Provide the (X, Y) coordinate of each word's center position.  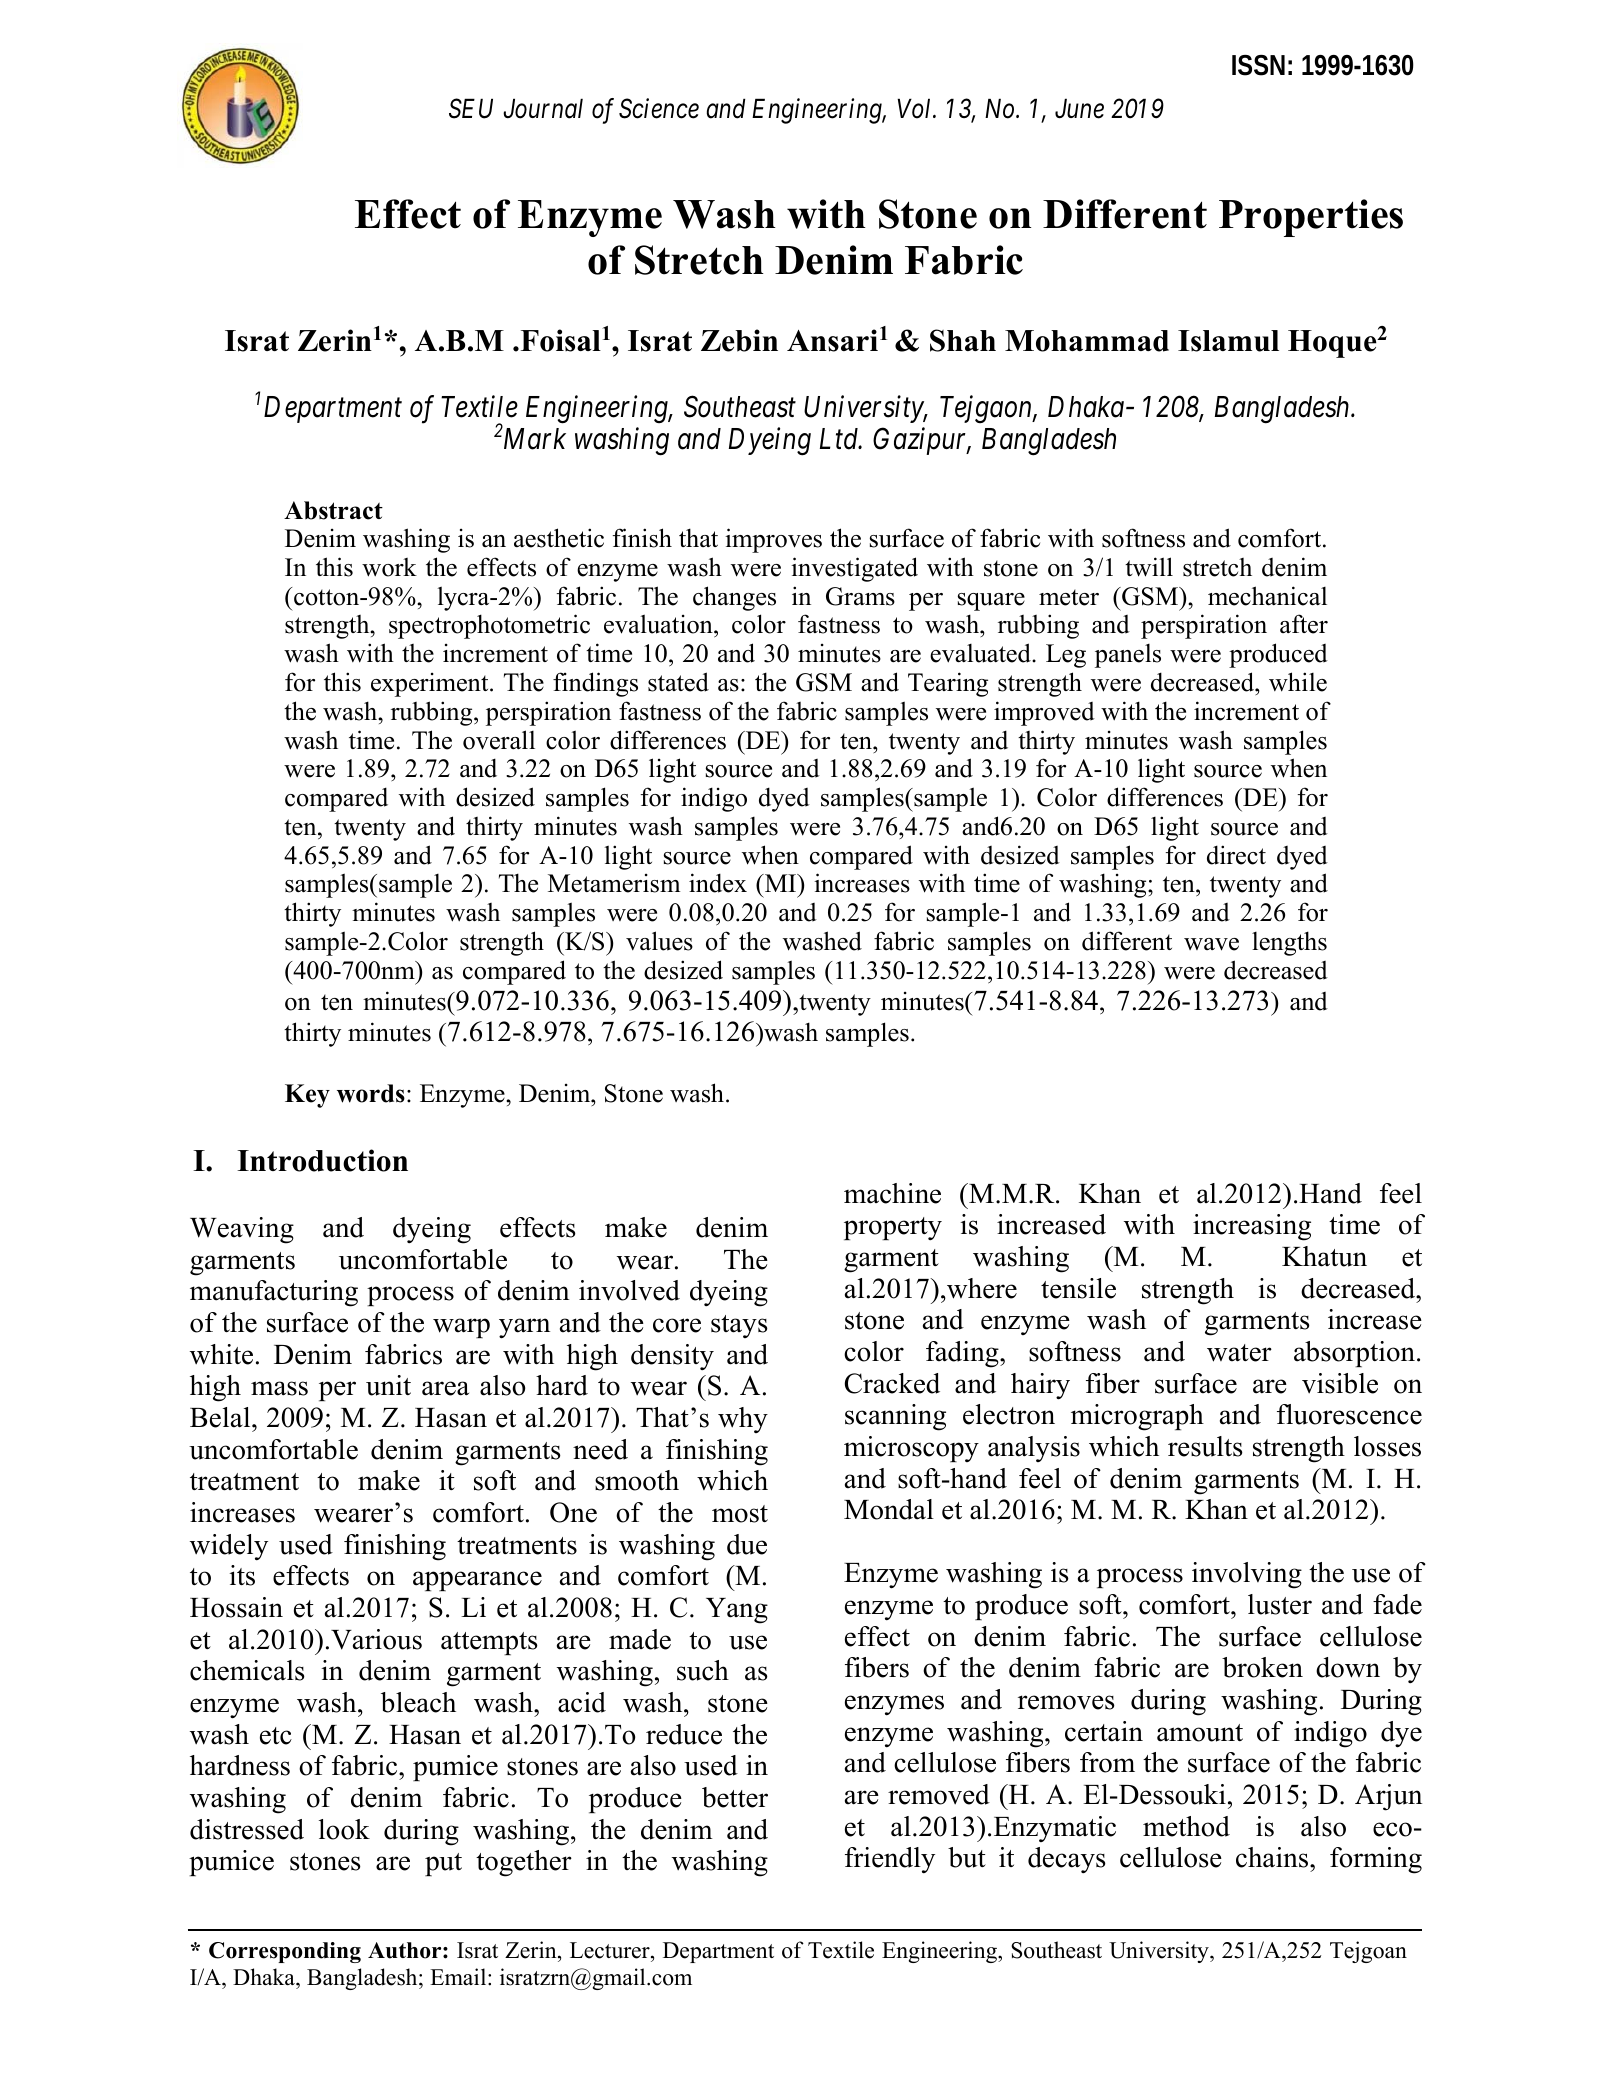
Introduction (322, 1160)
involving (1247, 1575)
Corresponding (285, 1952)
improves (773, 540)
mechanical (1267, 596)
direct (1236, 855)
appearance (477, 1581)
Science (659, 109)
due (747, 1544)
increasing (1252, 1227)
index (718, 883)
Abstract (333, 510)
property (893, 1228)
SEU (471, 109)
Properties (1311, 218)
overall (499, 740)
